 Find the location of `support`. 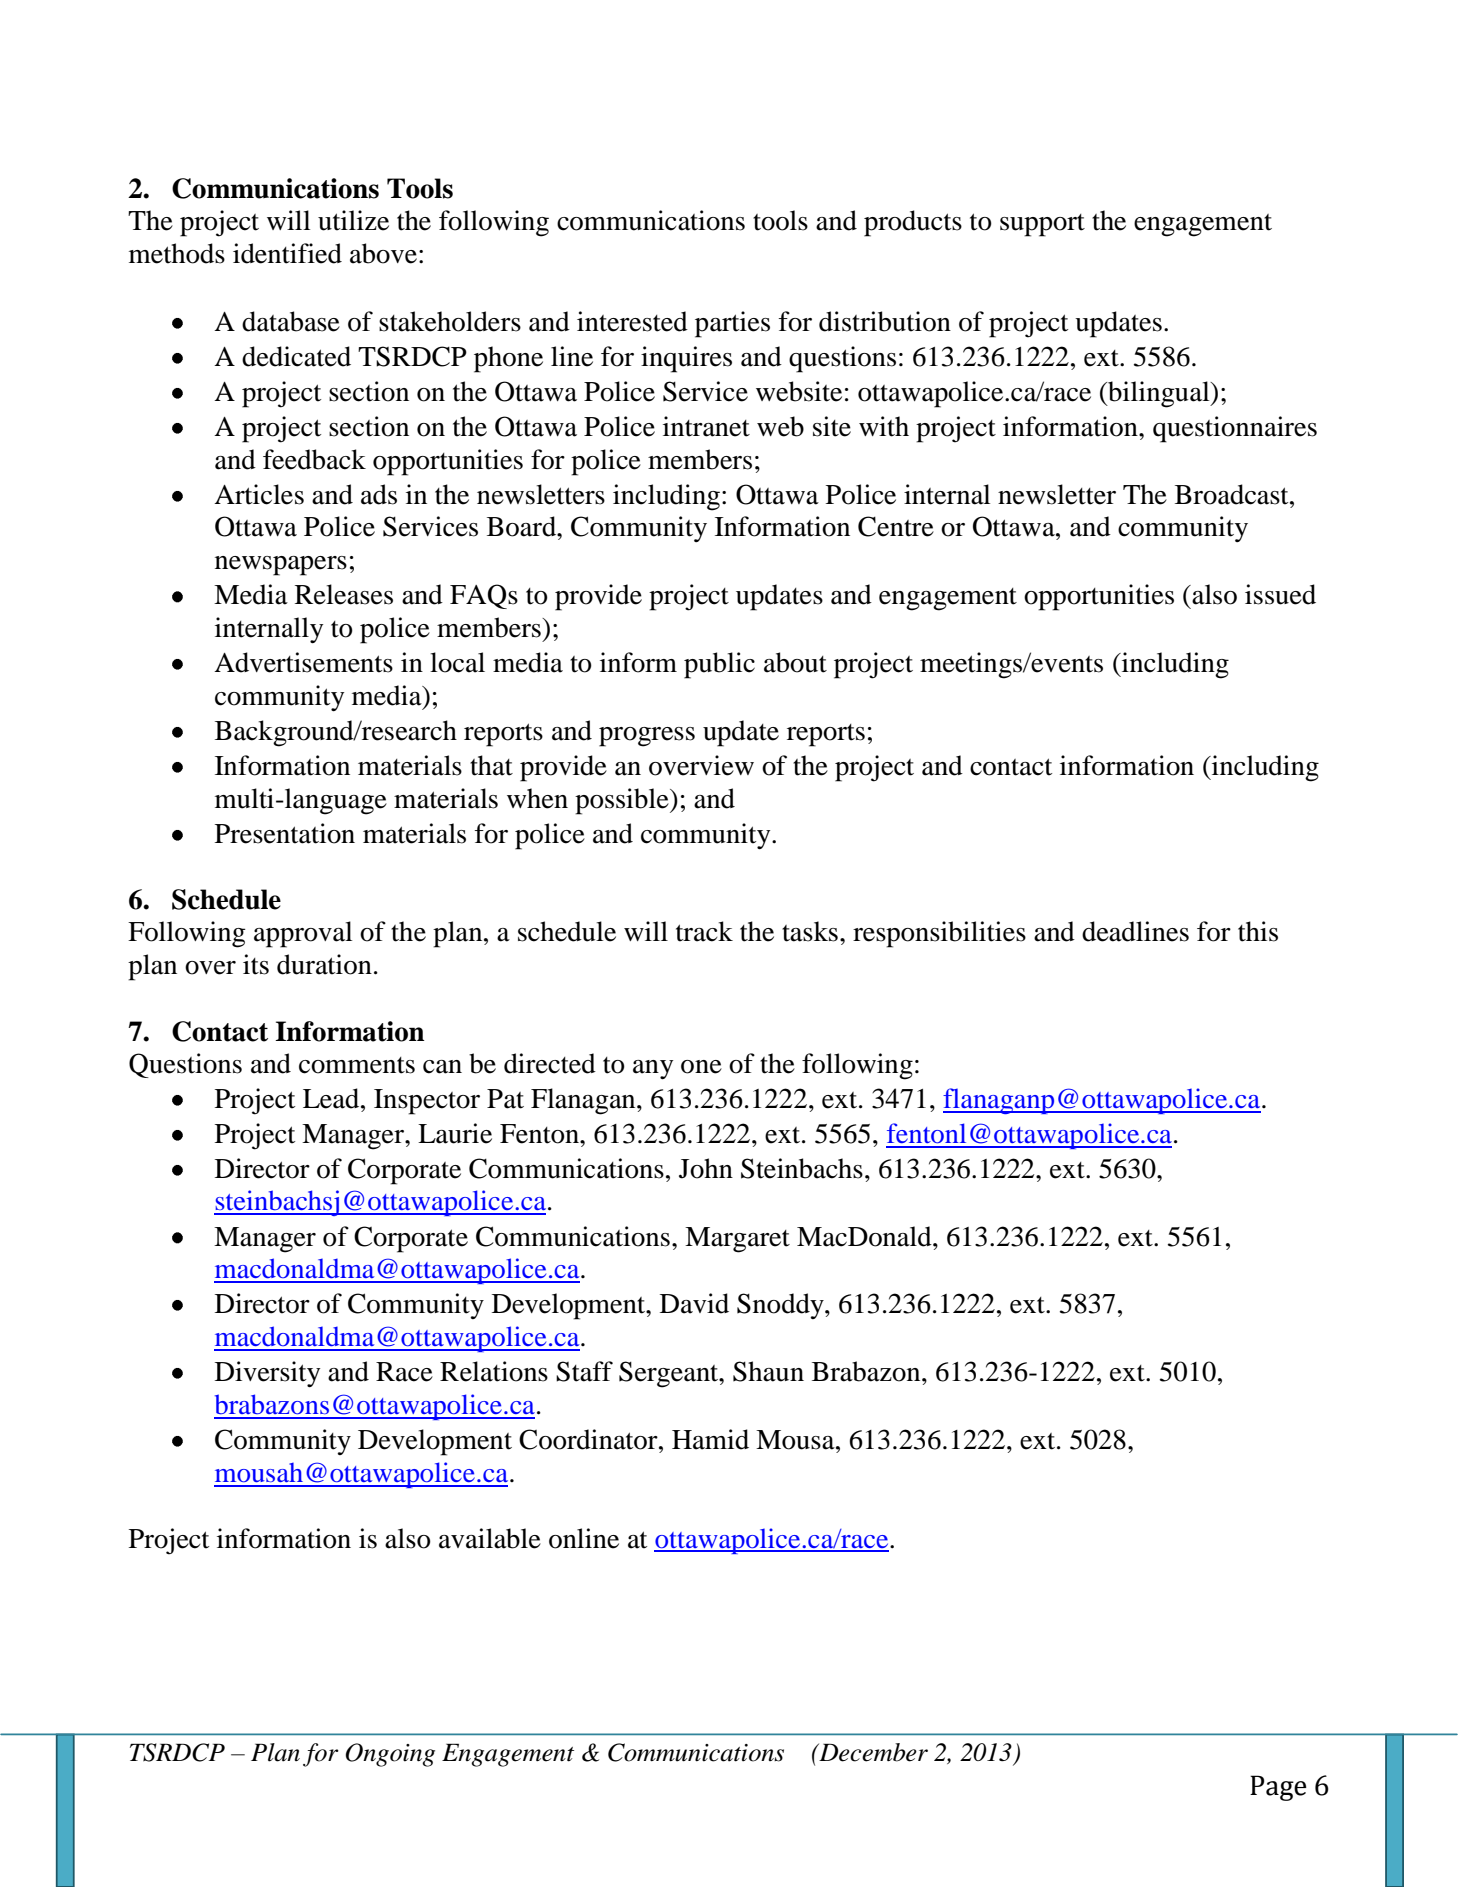

support is located at coordinates (1042, 225).
